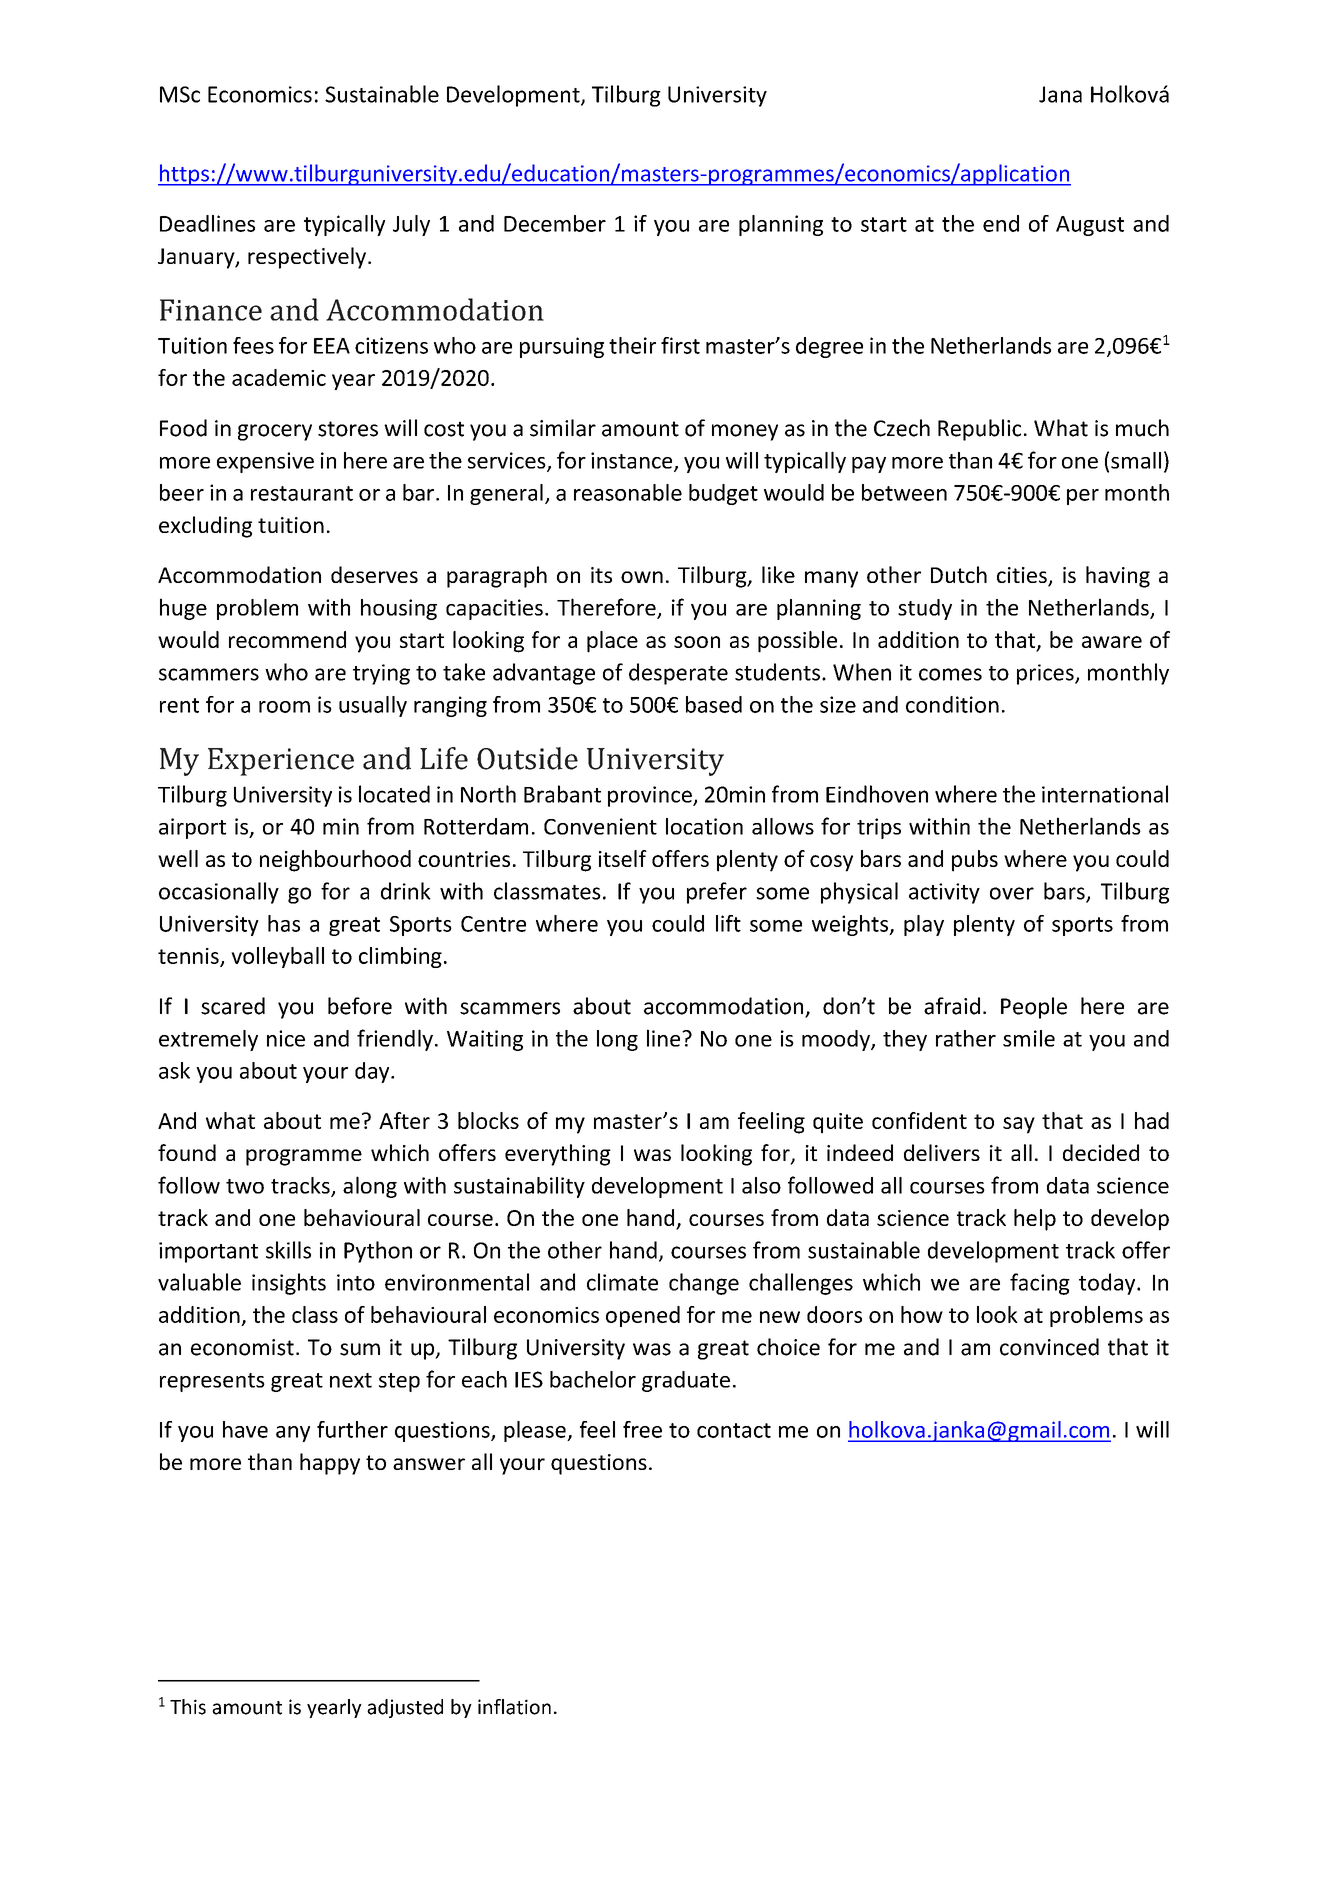  What do you see at coordinates (307, 258) in the document?
I see `respectively` at bounding box center [307, 258].
